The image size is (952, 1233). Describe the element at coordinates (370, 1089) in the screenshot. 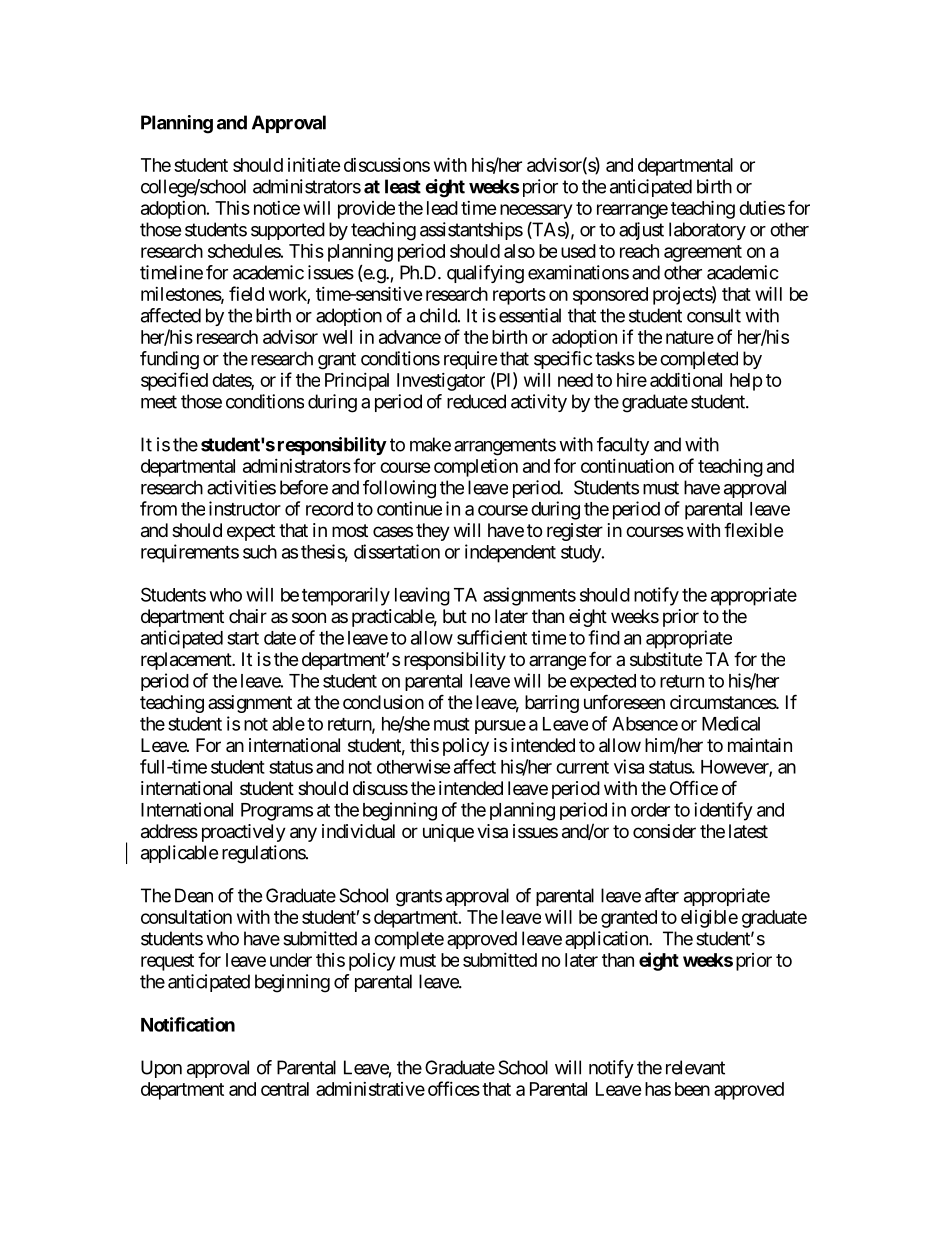

I see `administrative` at that location.
